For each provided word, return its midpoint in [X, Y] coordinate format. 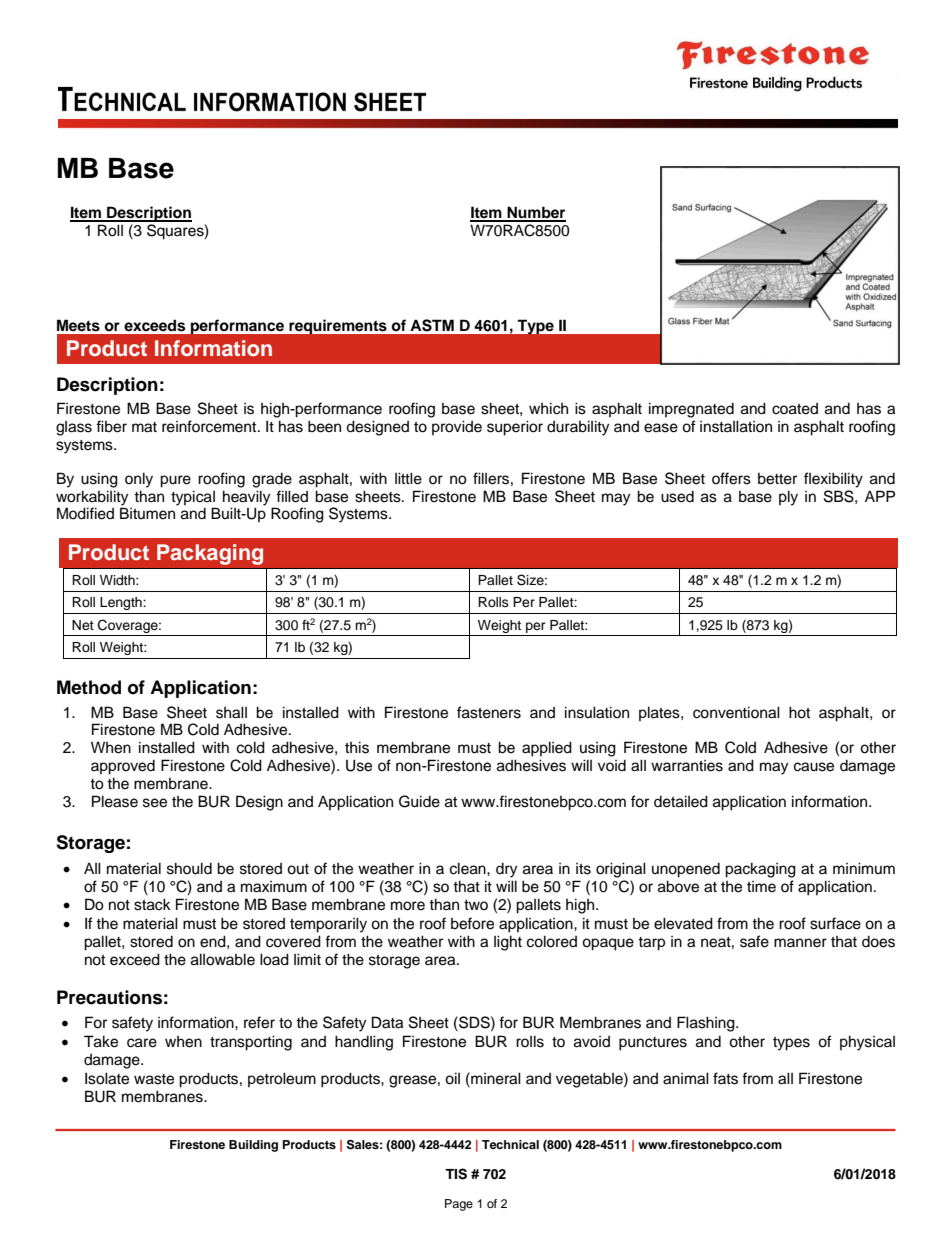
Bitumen [147, 513]
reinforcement [210, 426]
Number [535, 213]
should [189, 868]
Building [253, 1146]
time [761, 887]
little [408, 478]
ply [788, 498]
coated [795, 409]
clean [469, 868]
